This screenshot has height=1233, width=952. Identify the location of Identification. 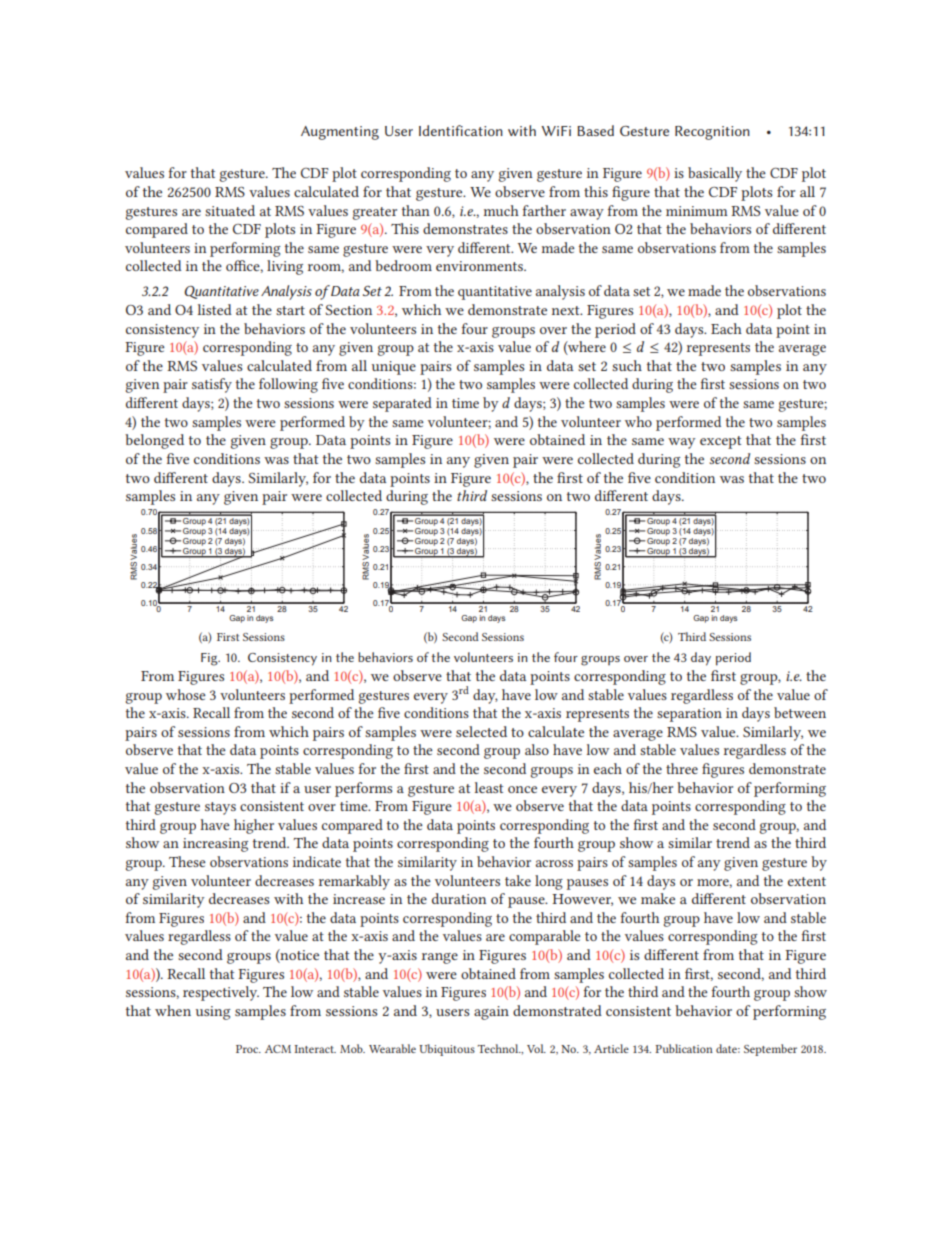
(461, 130).
